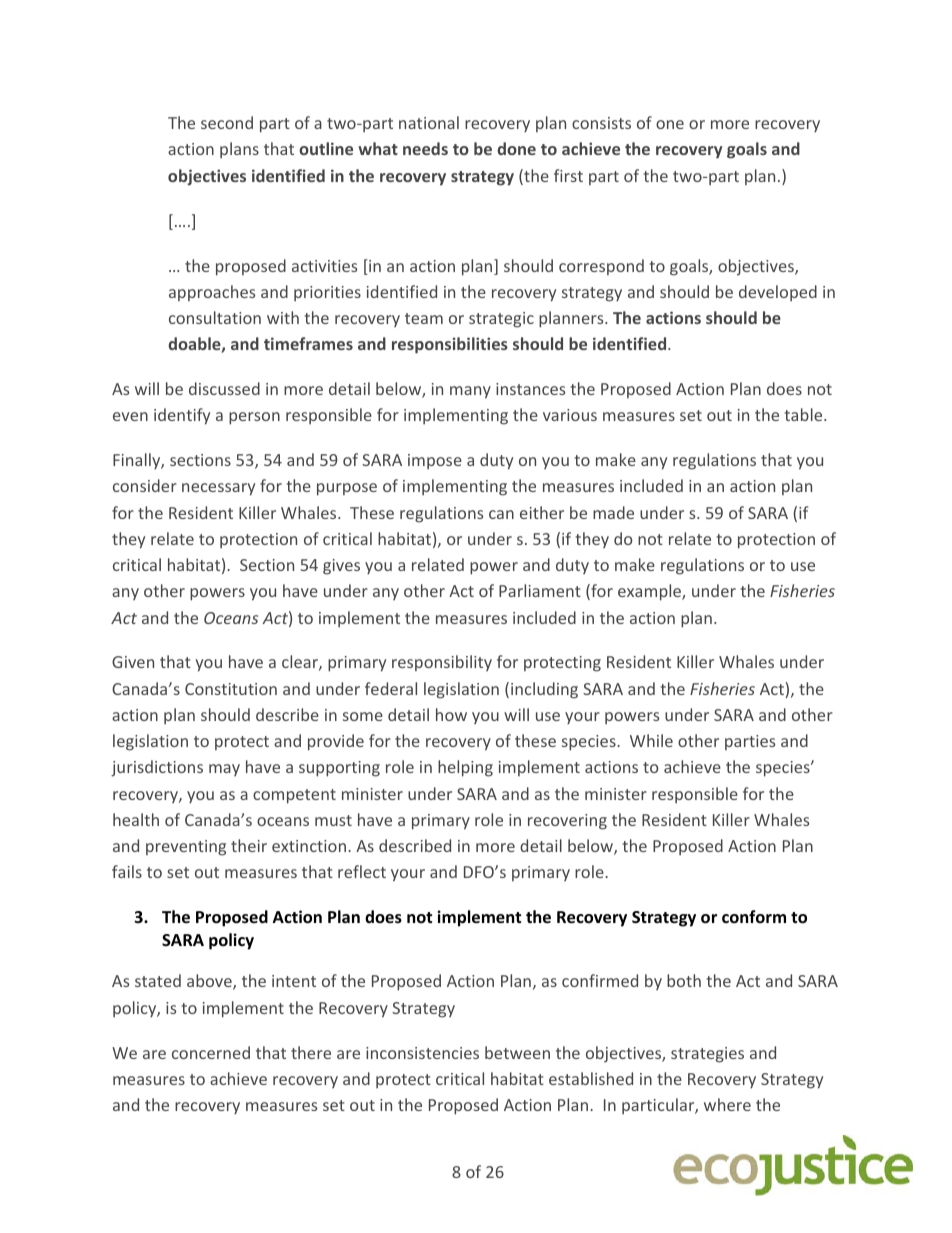 This screenshot has height=1233, width=952. I want to click on needs, so click(425, 148).
